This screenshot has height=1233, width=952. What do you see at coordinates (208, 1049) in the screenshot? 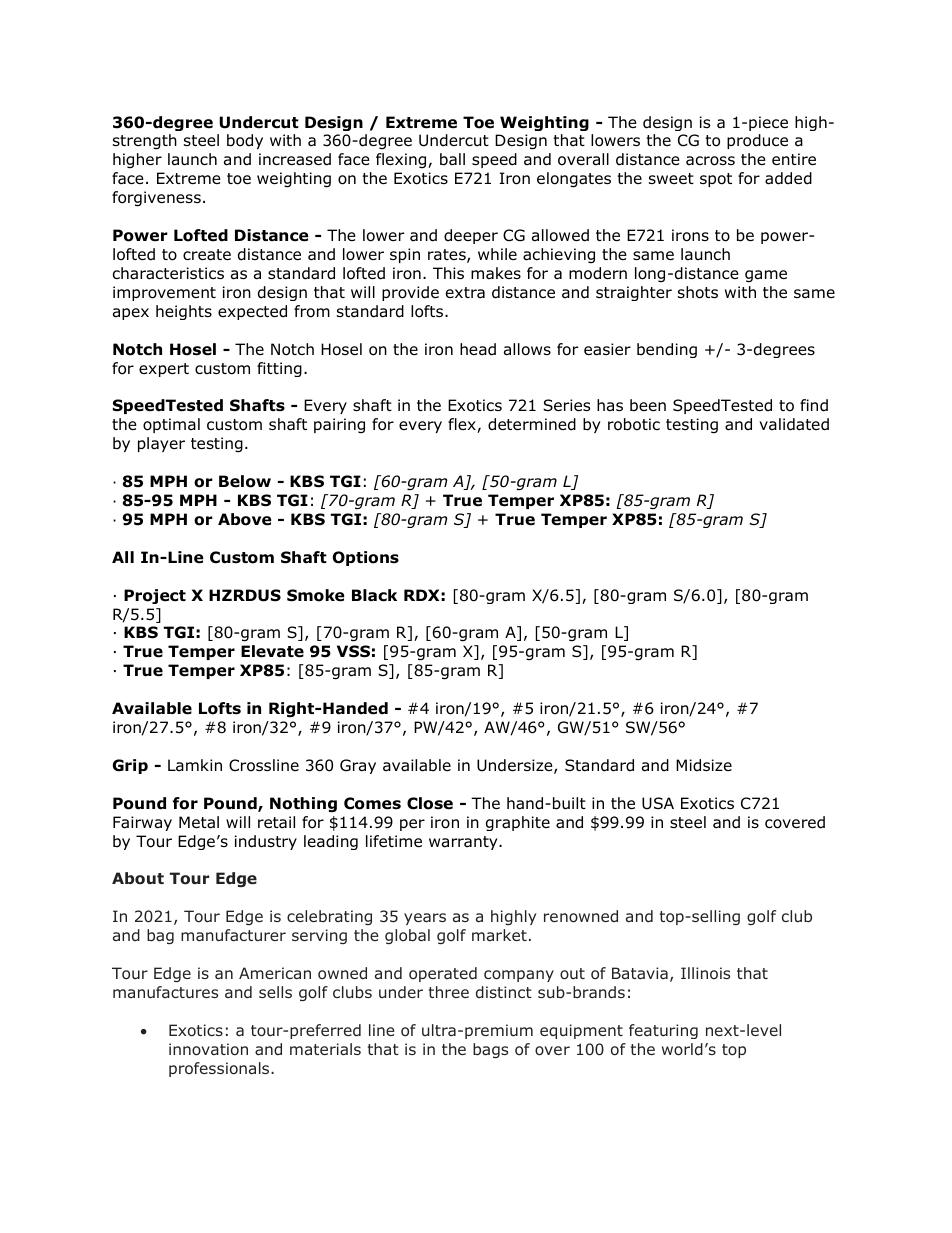
I see `innovation` at bounding box center [208, 1049].
